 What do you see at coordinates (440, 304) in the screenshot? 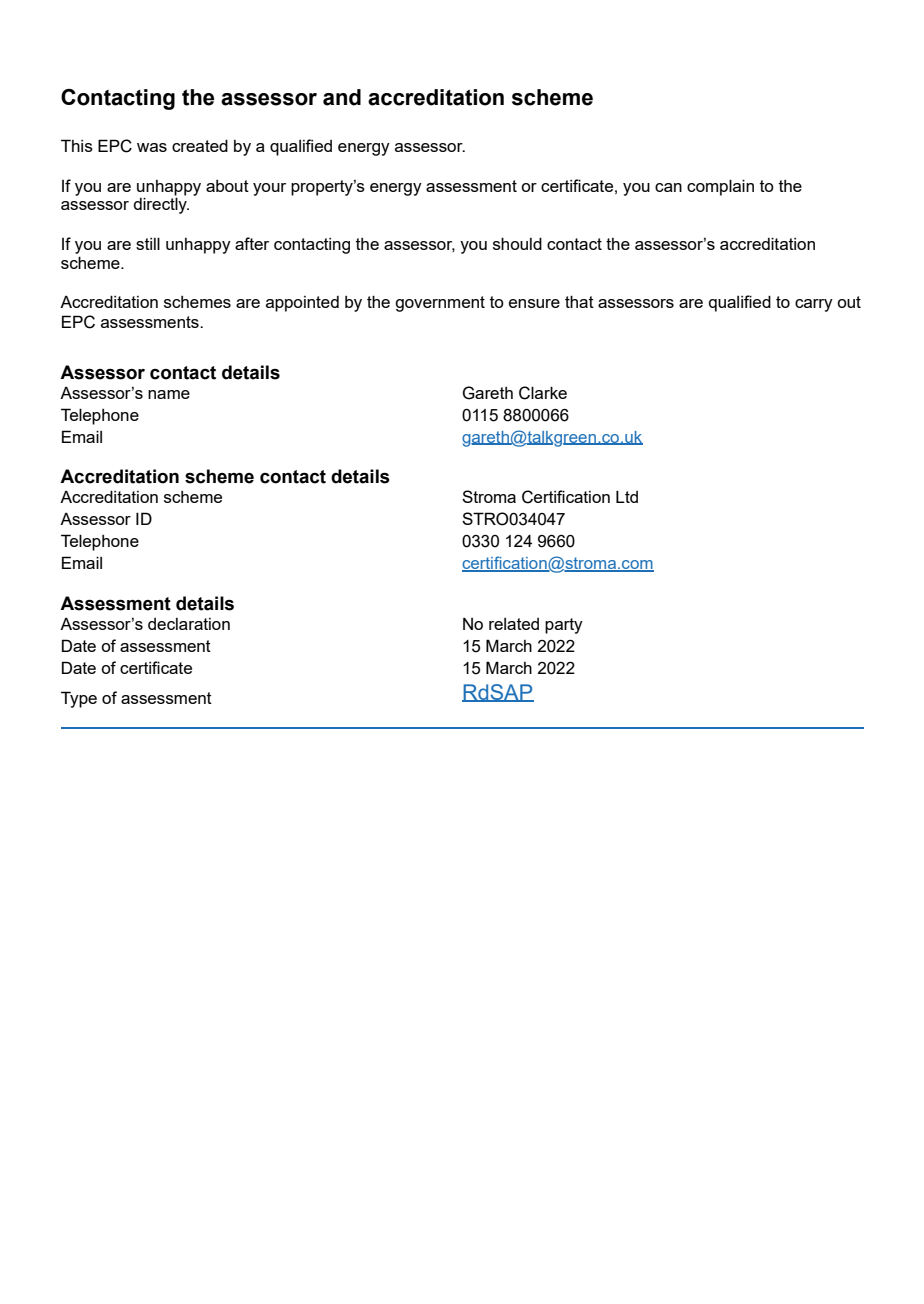
I see `government` at bounding box center [440, 304].
